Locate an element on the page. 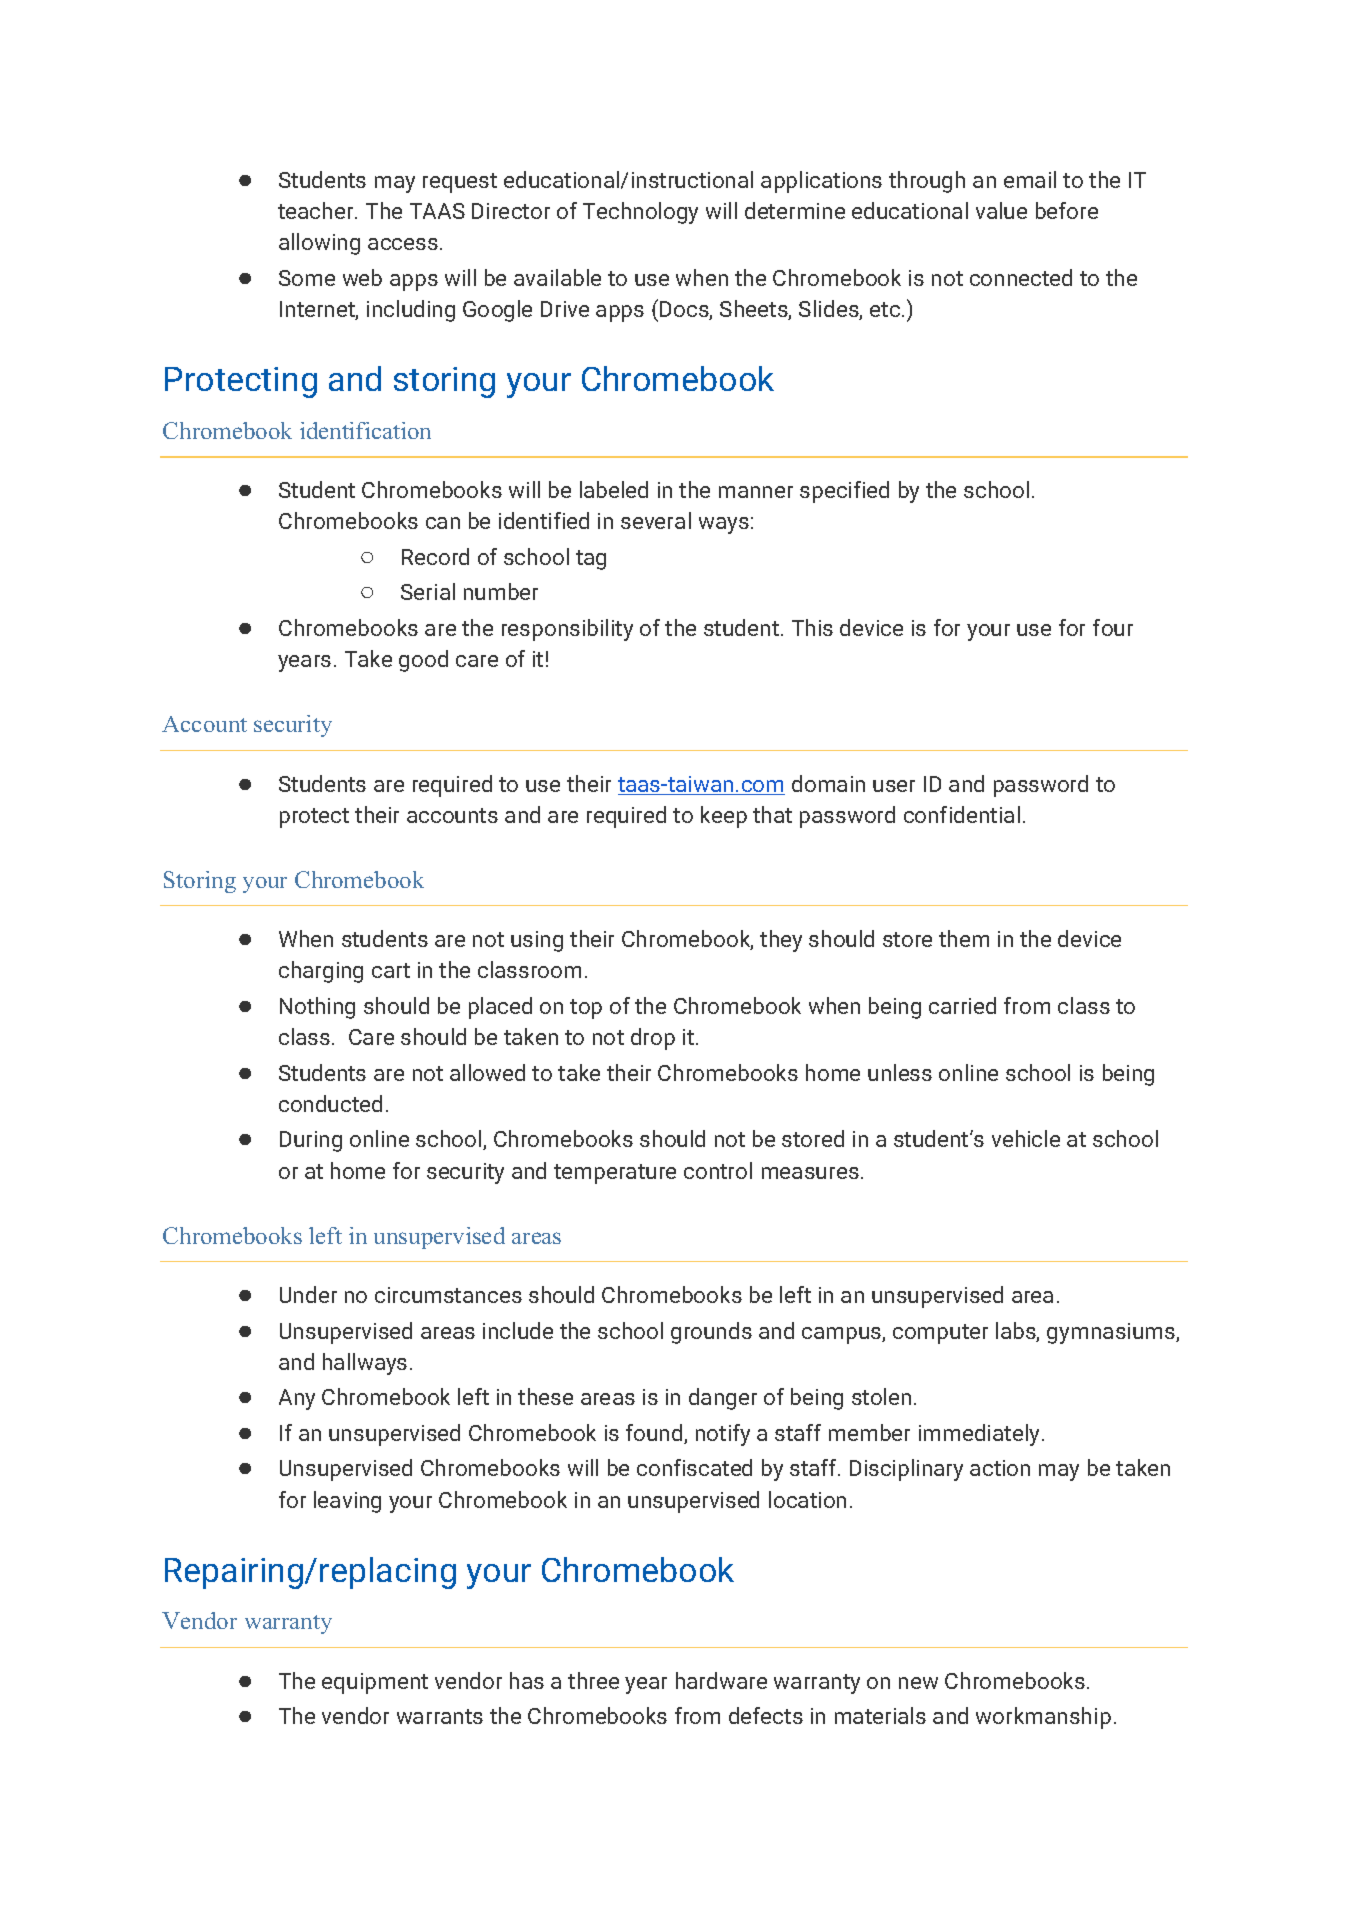 This page has width=1347, height=1905. Technology is located at coordinates (640, 213).
